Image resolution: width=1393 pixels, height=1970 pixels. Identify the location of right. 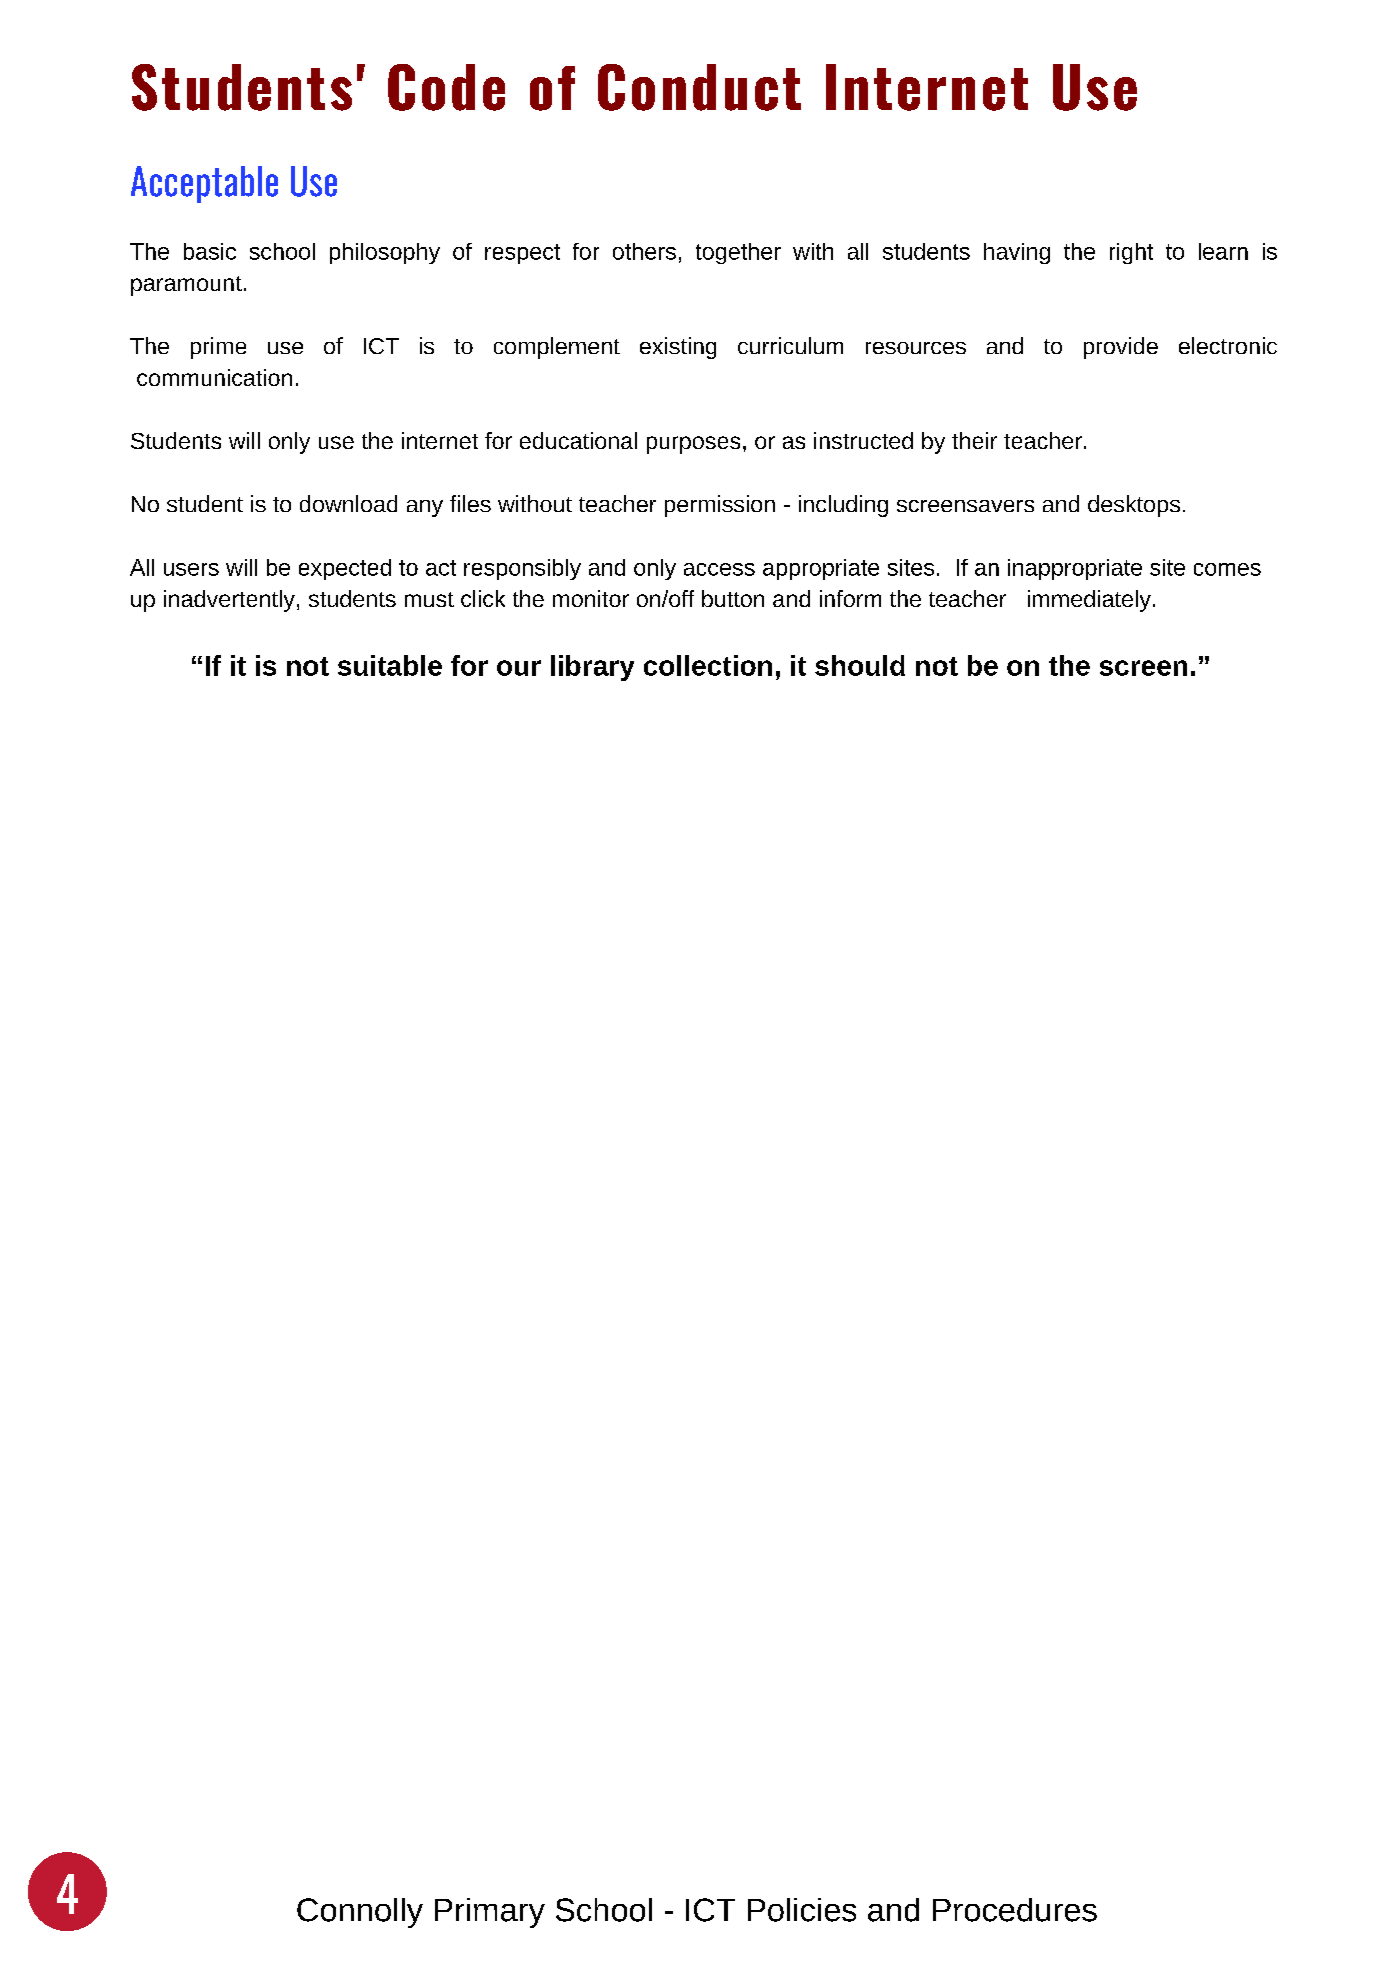
(1131, 253).
